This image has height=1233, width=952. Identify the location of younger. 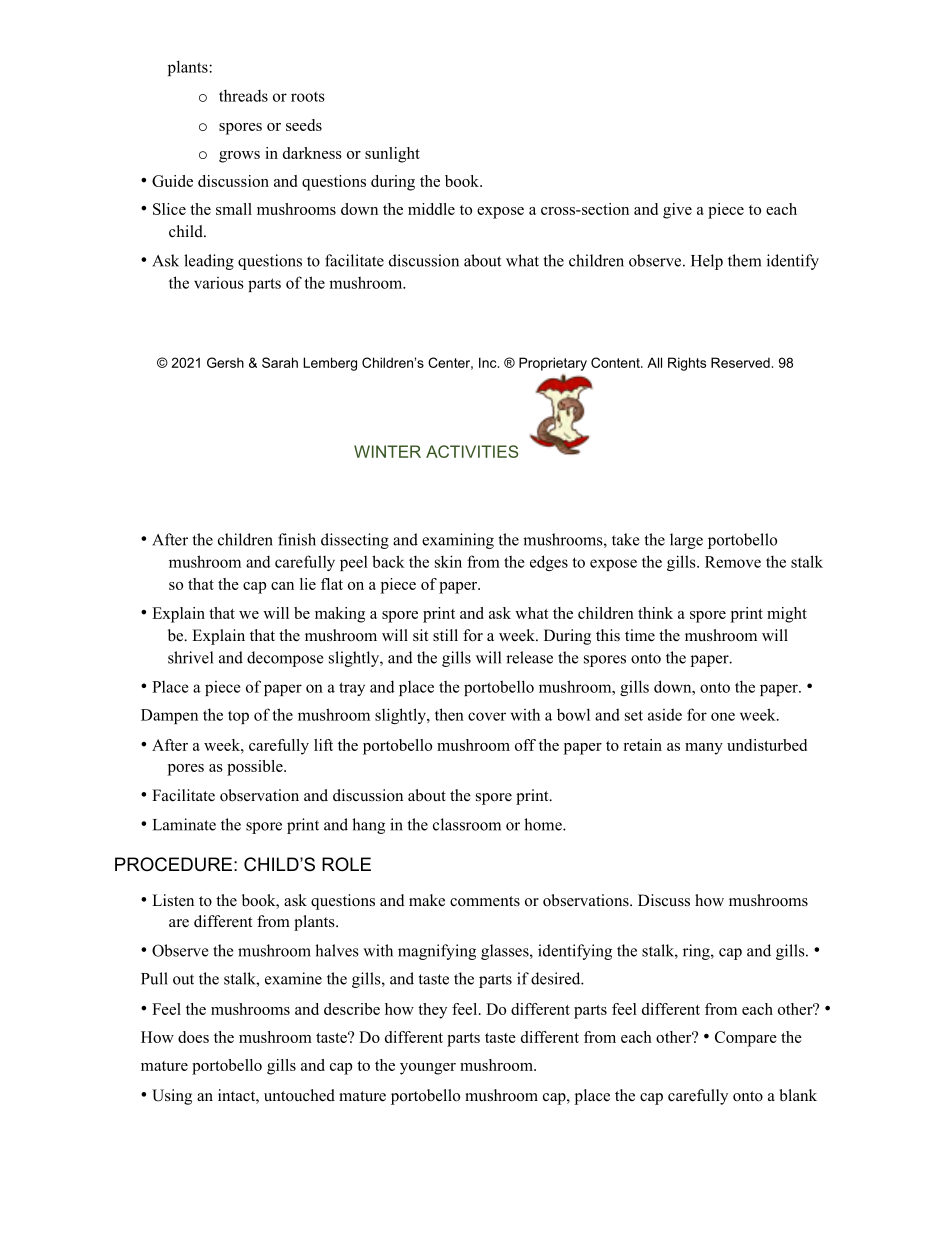
(428, 1069).
